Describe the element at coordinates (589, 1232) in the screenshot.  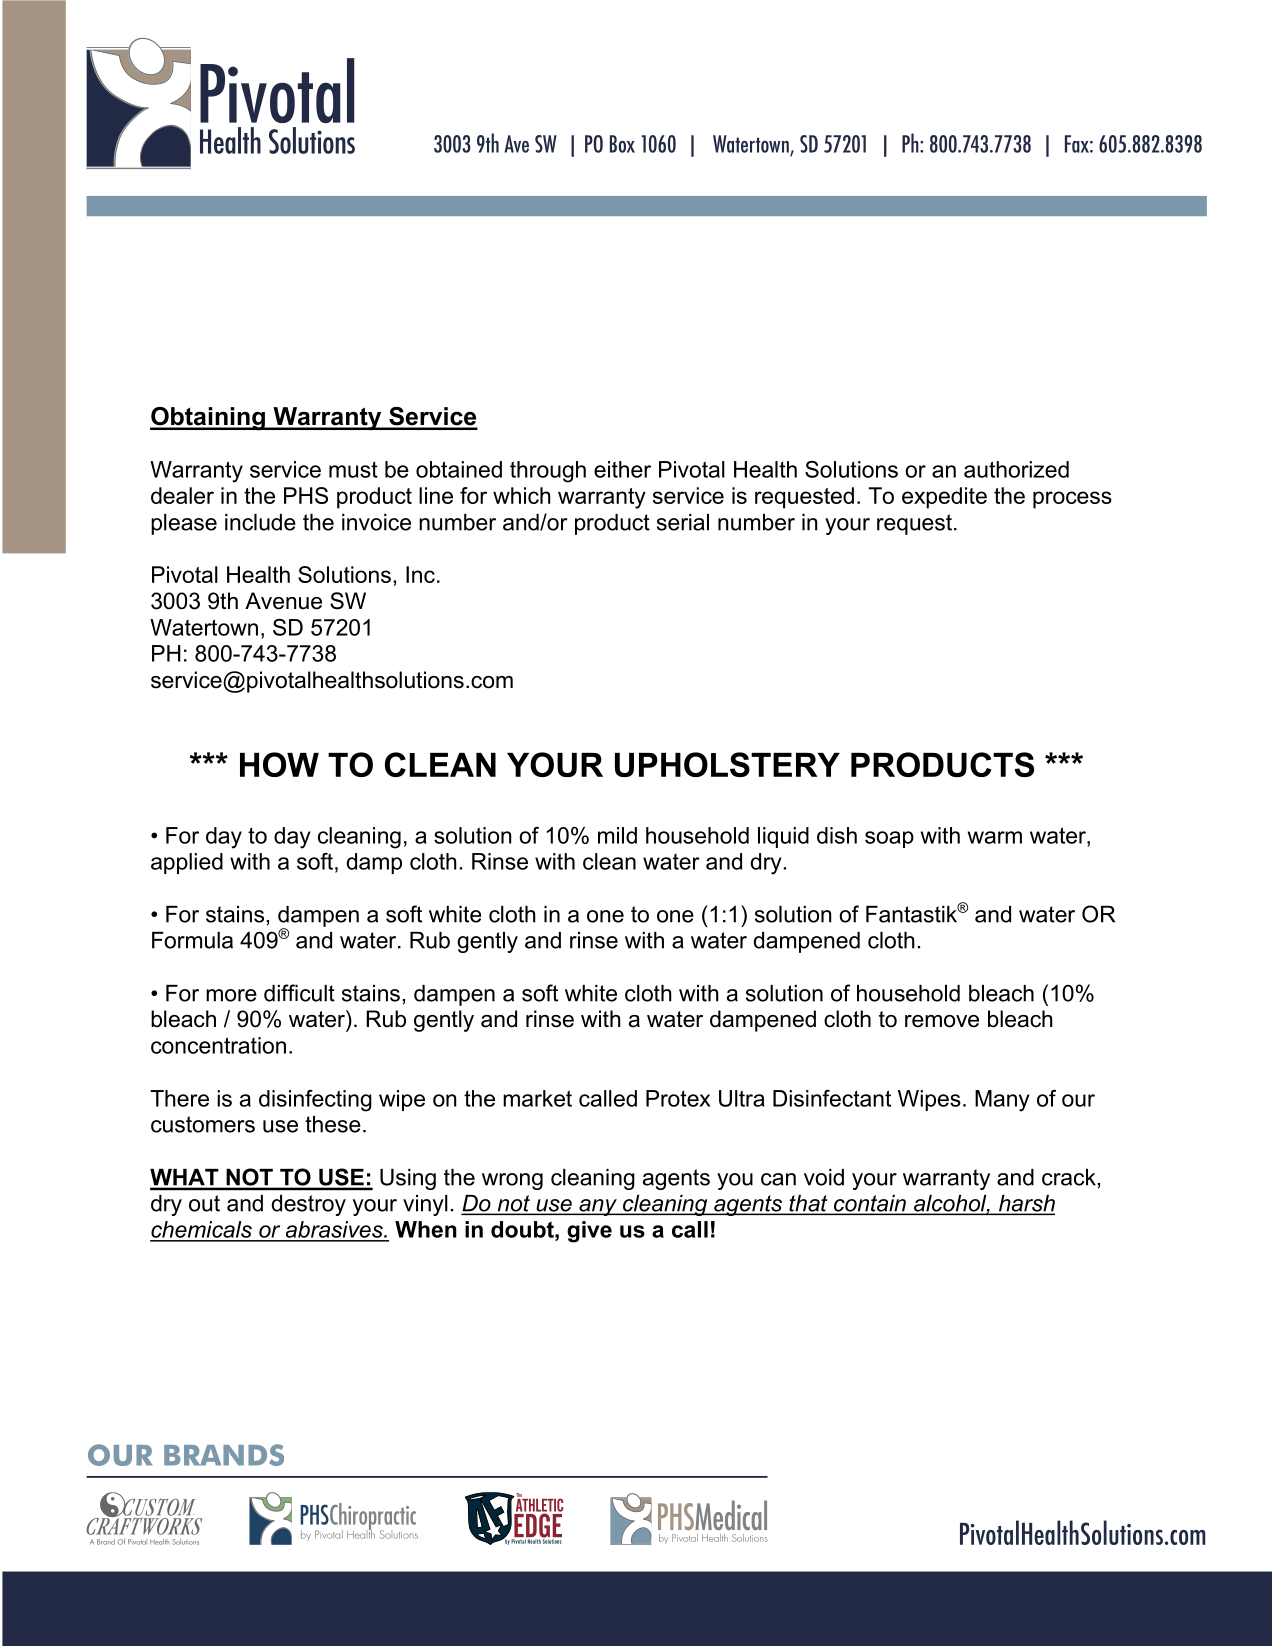
I see `give` at that location.
